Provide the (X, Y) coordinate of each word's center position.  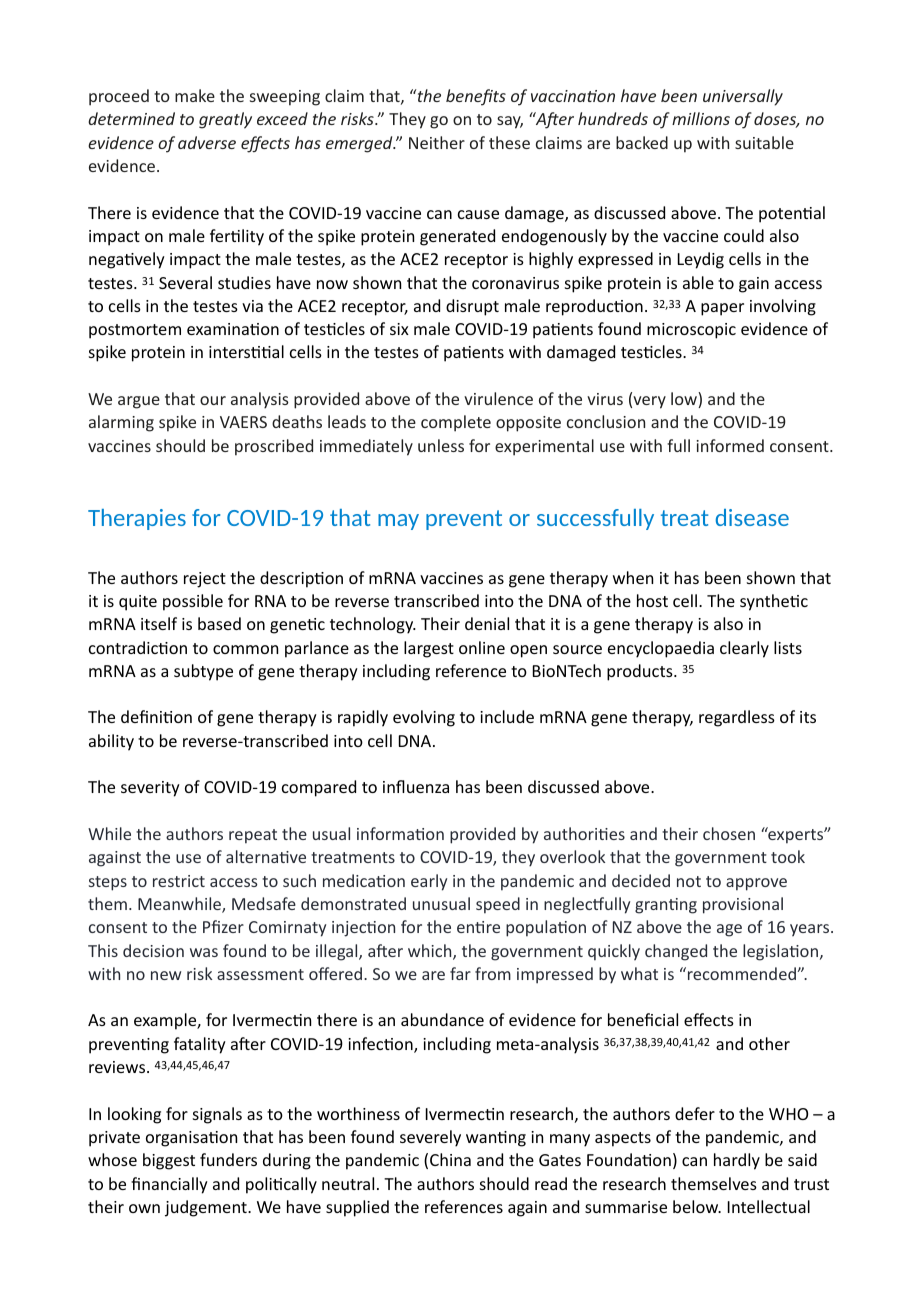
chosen (729, 833)
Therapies (137, 519)
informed (730, 445)
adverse (207, 142)
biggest (169, 1161)
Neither (437, 142)
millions (701, 118)
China (450, 1159)
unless (441, 445)
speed (498, 905)
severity (150, 789)
